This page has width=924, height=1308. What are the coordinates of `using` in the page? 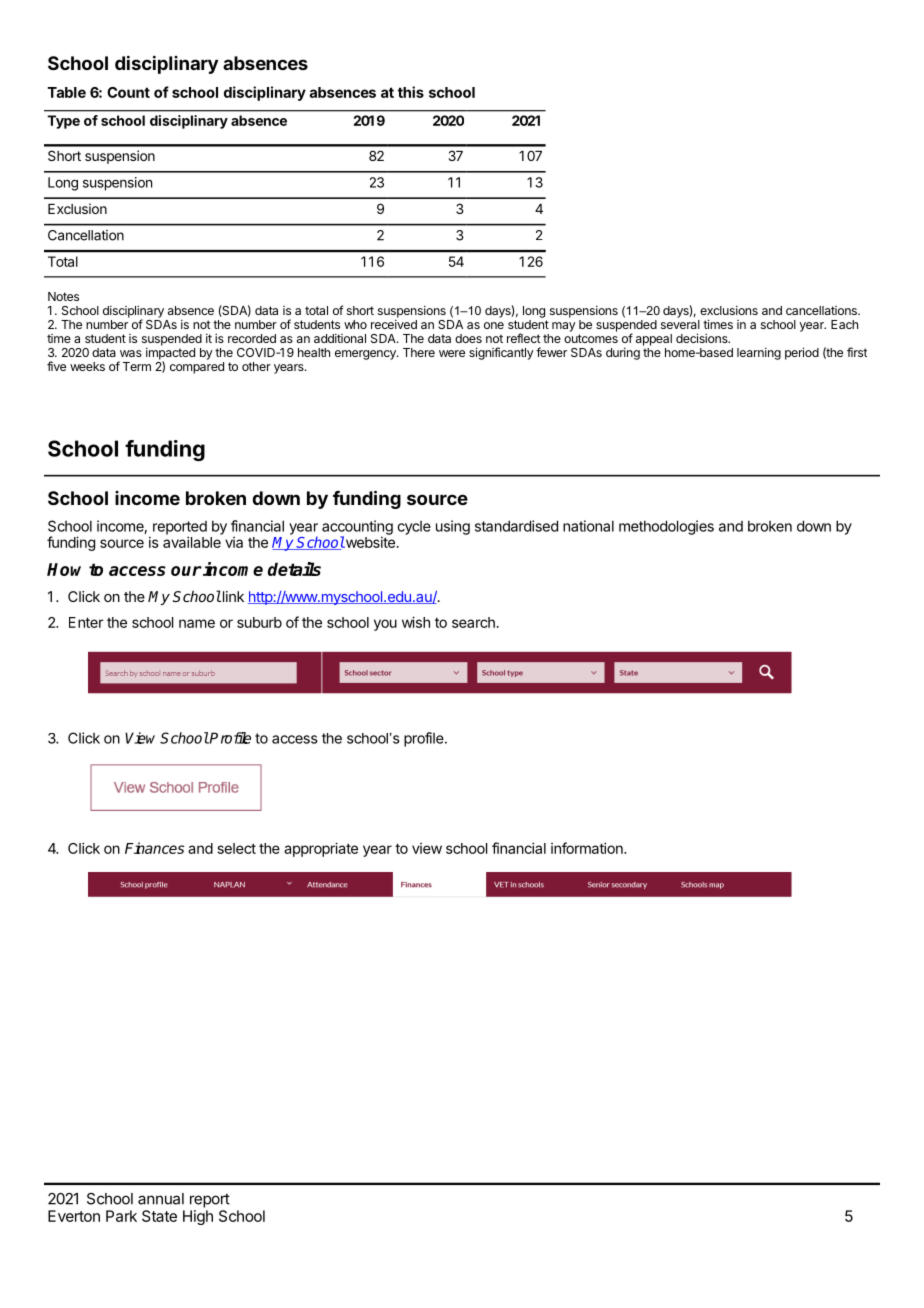 It's located at (453, 527).
